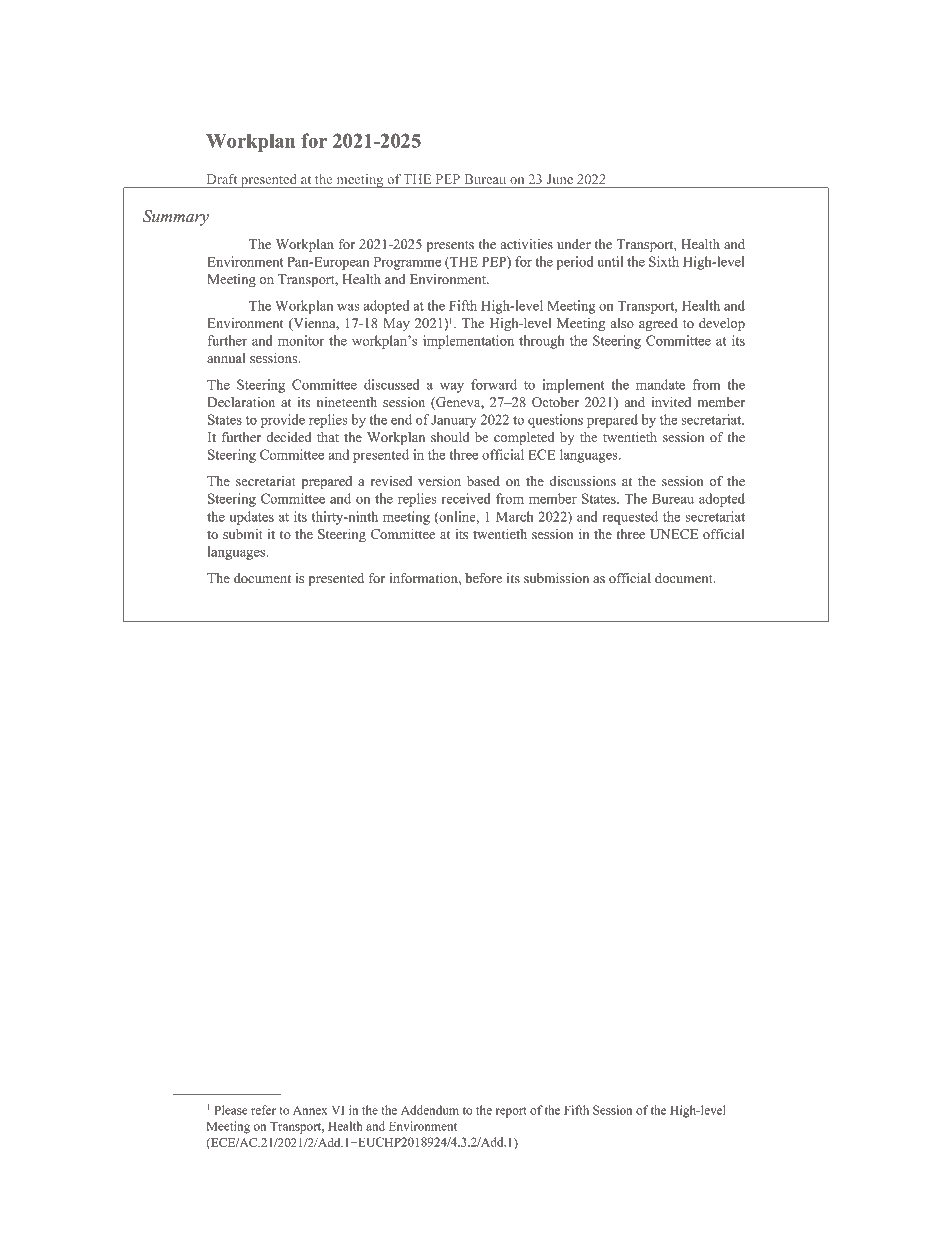 The image size is (952, 1233). Describe the element at coordinates (664, 261) in the screenshot. I see `Sixth` at that location.
